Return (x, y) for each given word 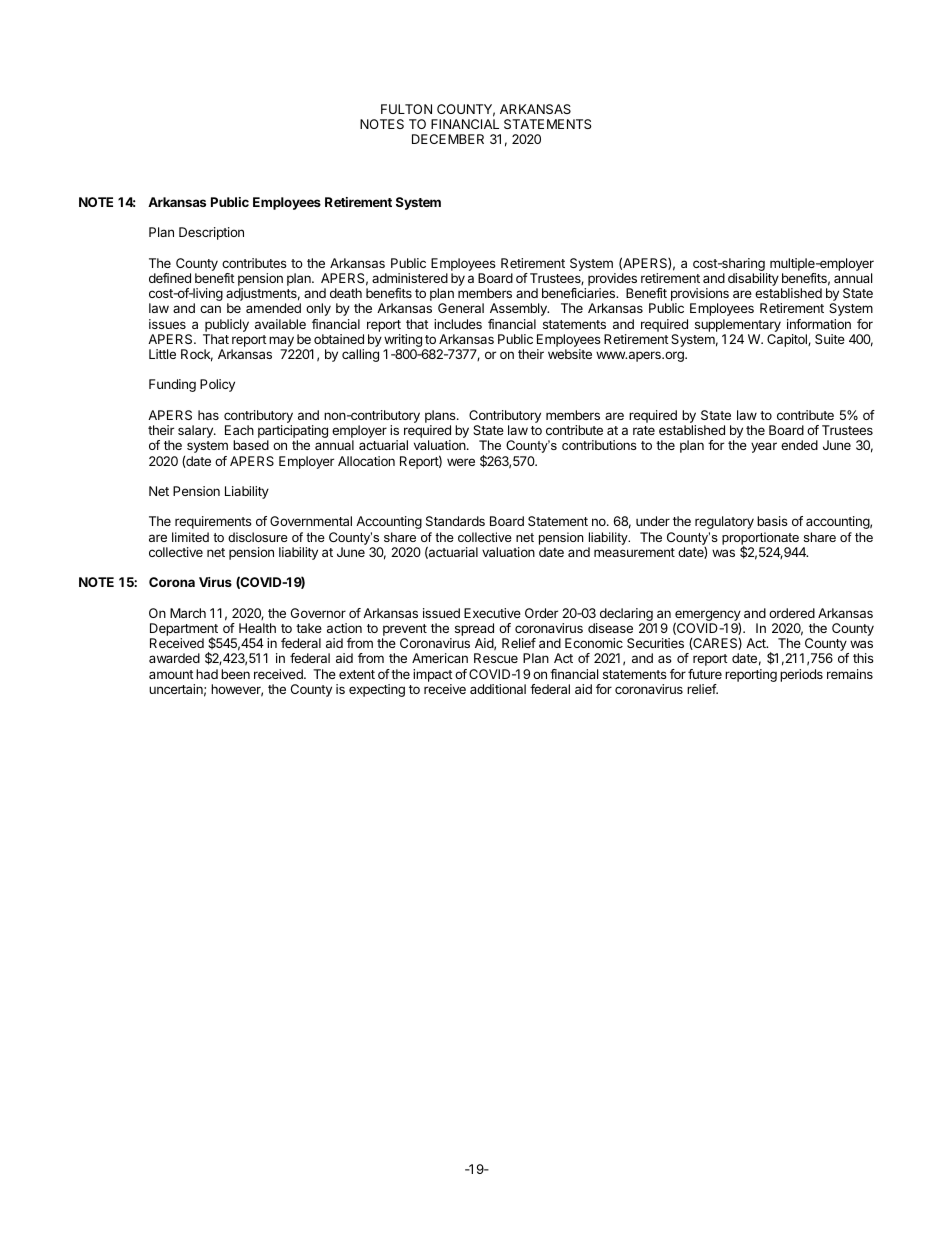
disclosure (258, 537)
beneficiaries (579, 293)
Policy (217, 385)
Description (211, 233)
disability (753, 279)
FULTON (406, 109)
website (570, 354)
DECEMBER (448, 139)
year (764, 447)
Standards (455, 521)
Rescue (496, 658)
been (235, 674)
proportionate (760, 539)
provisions (700, 296)
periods (801, 675)
